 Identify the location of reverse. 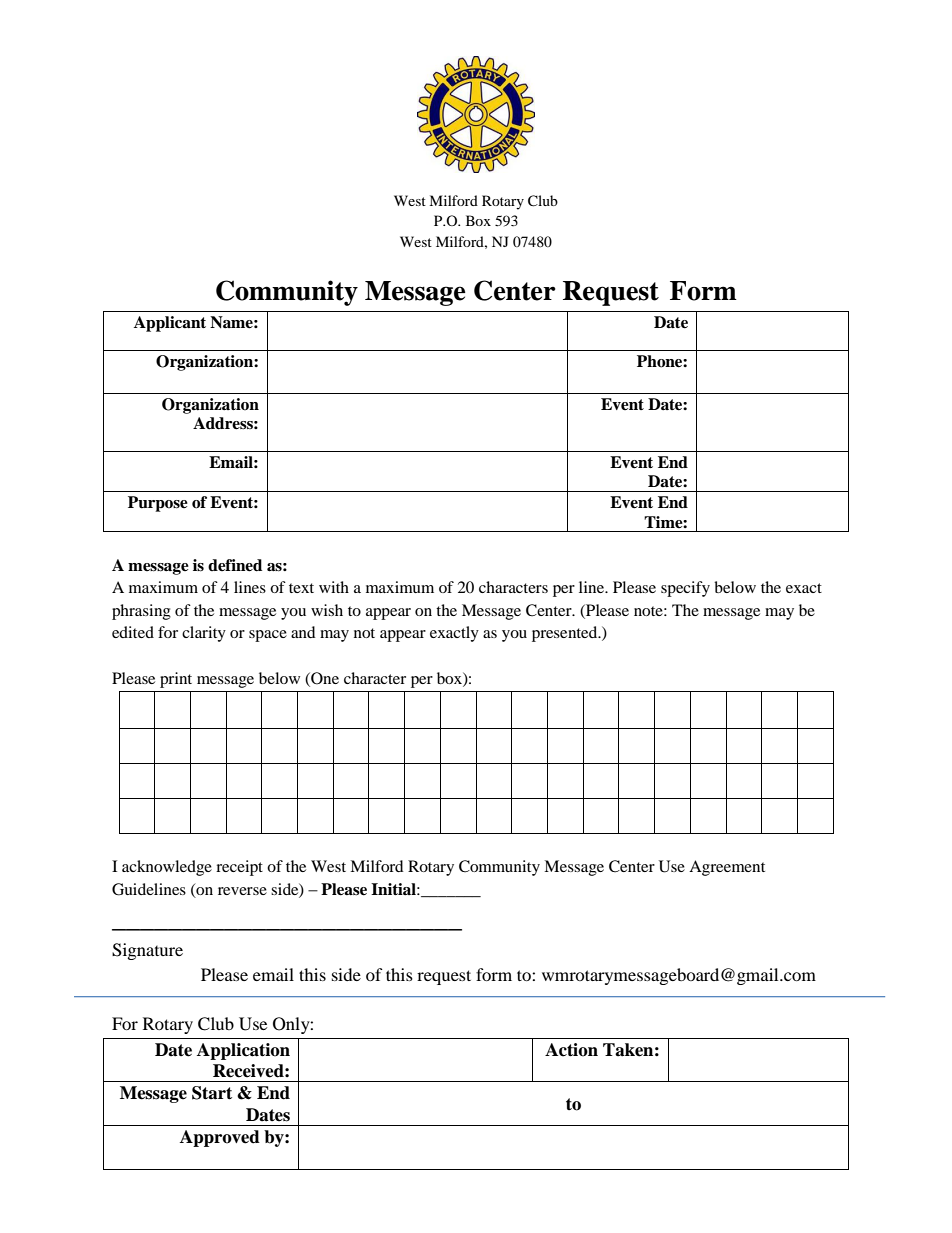
(242, 891).
